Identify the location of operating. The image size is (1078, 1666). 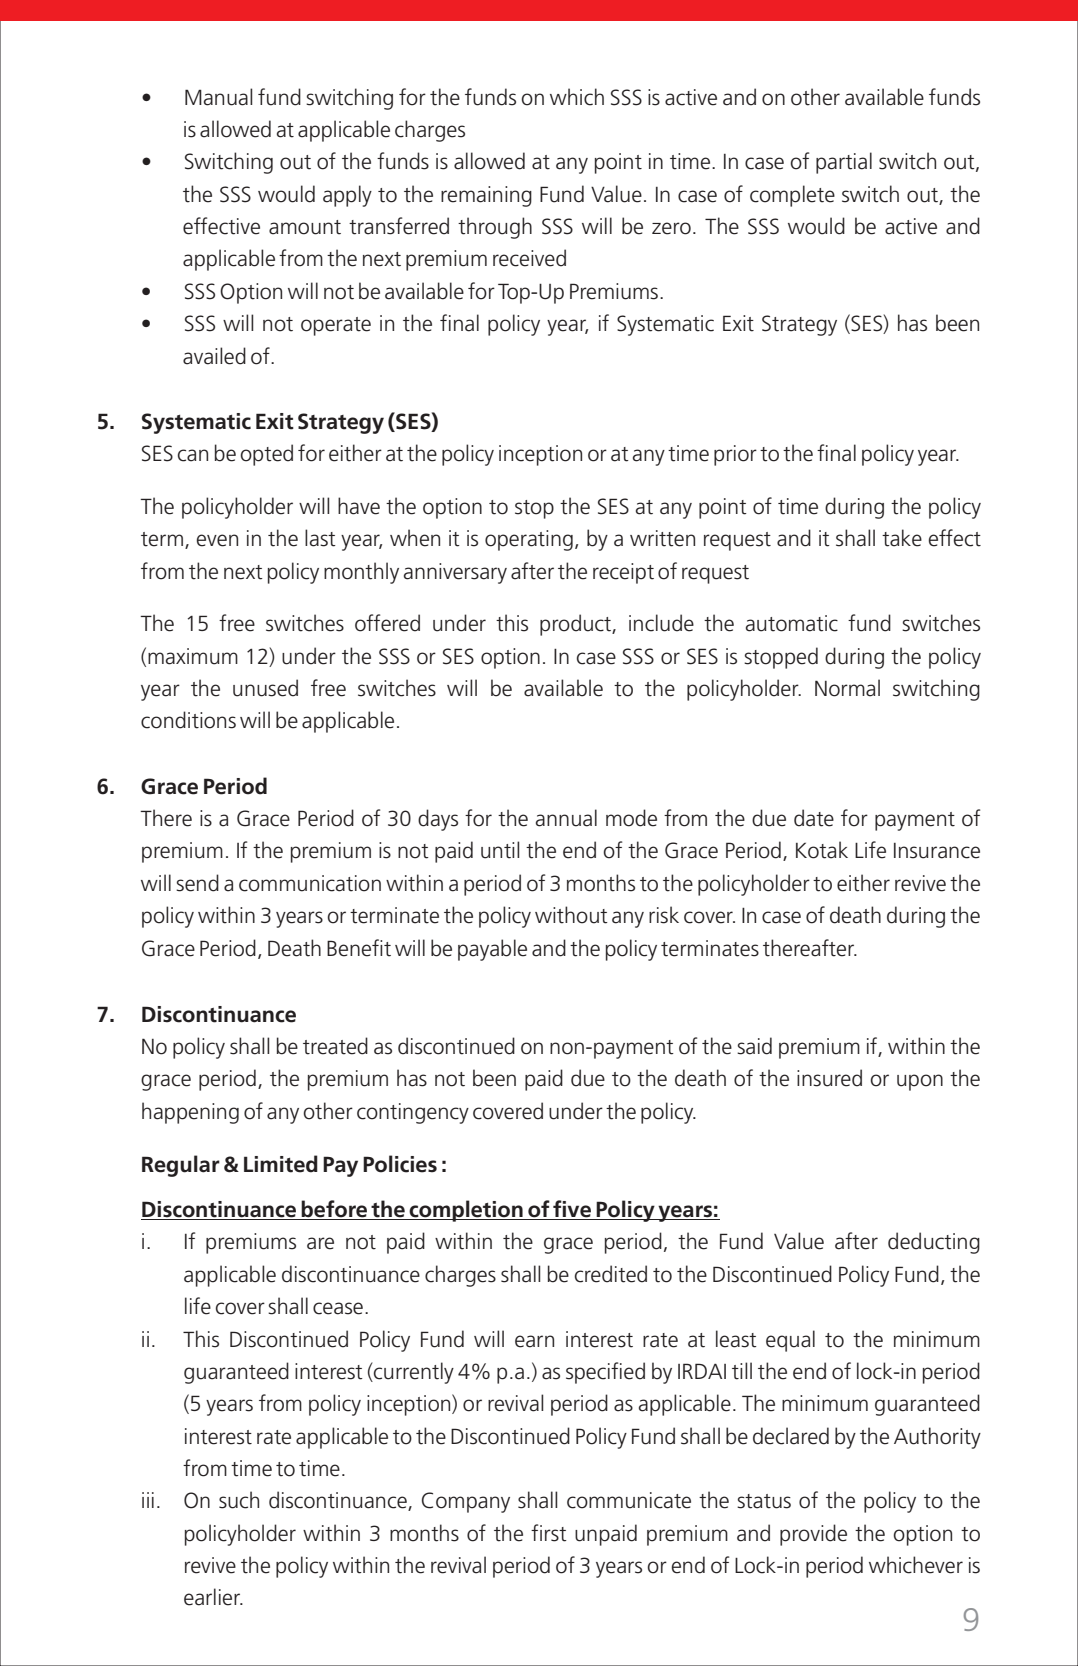
(529, 540).
